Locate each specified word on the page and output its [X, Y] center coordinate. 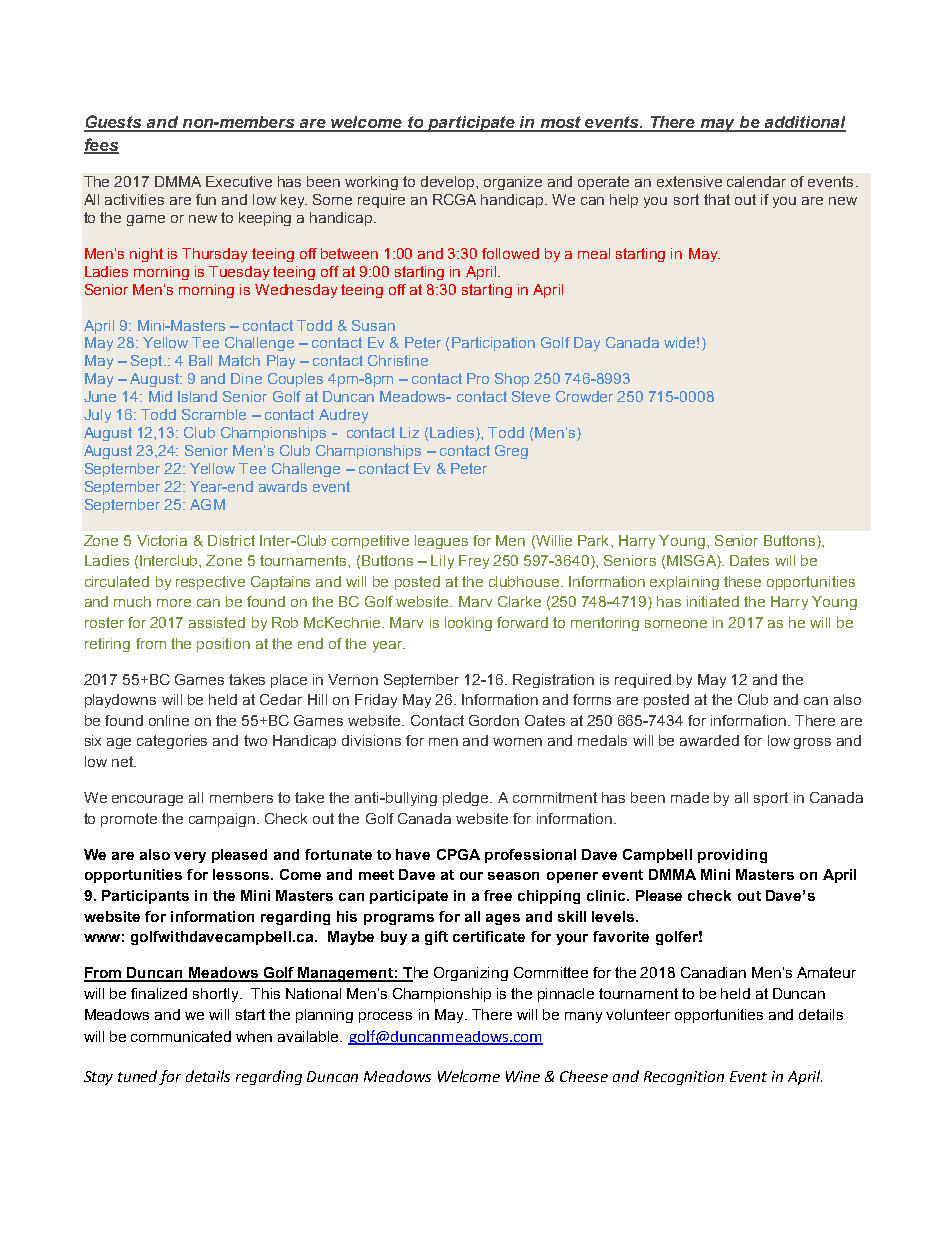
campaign [222, 820]
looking [468, 624]
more [174, 603]
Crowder [584, 396]
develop [449, 183]
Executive [239, 181]
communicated [181, 1036]
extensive [689, 181]
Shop [512, 380]
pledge [467, 799]
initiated [713, 601]
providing [732, 856]
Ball [200, 360]
